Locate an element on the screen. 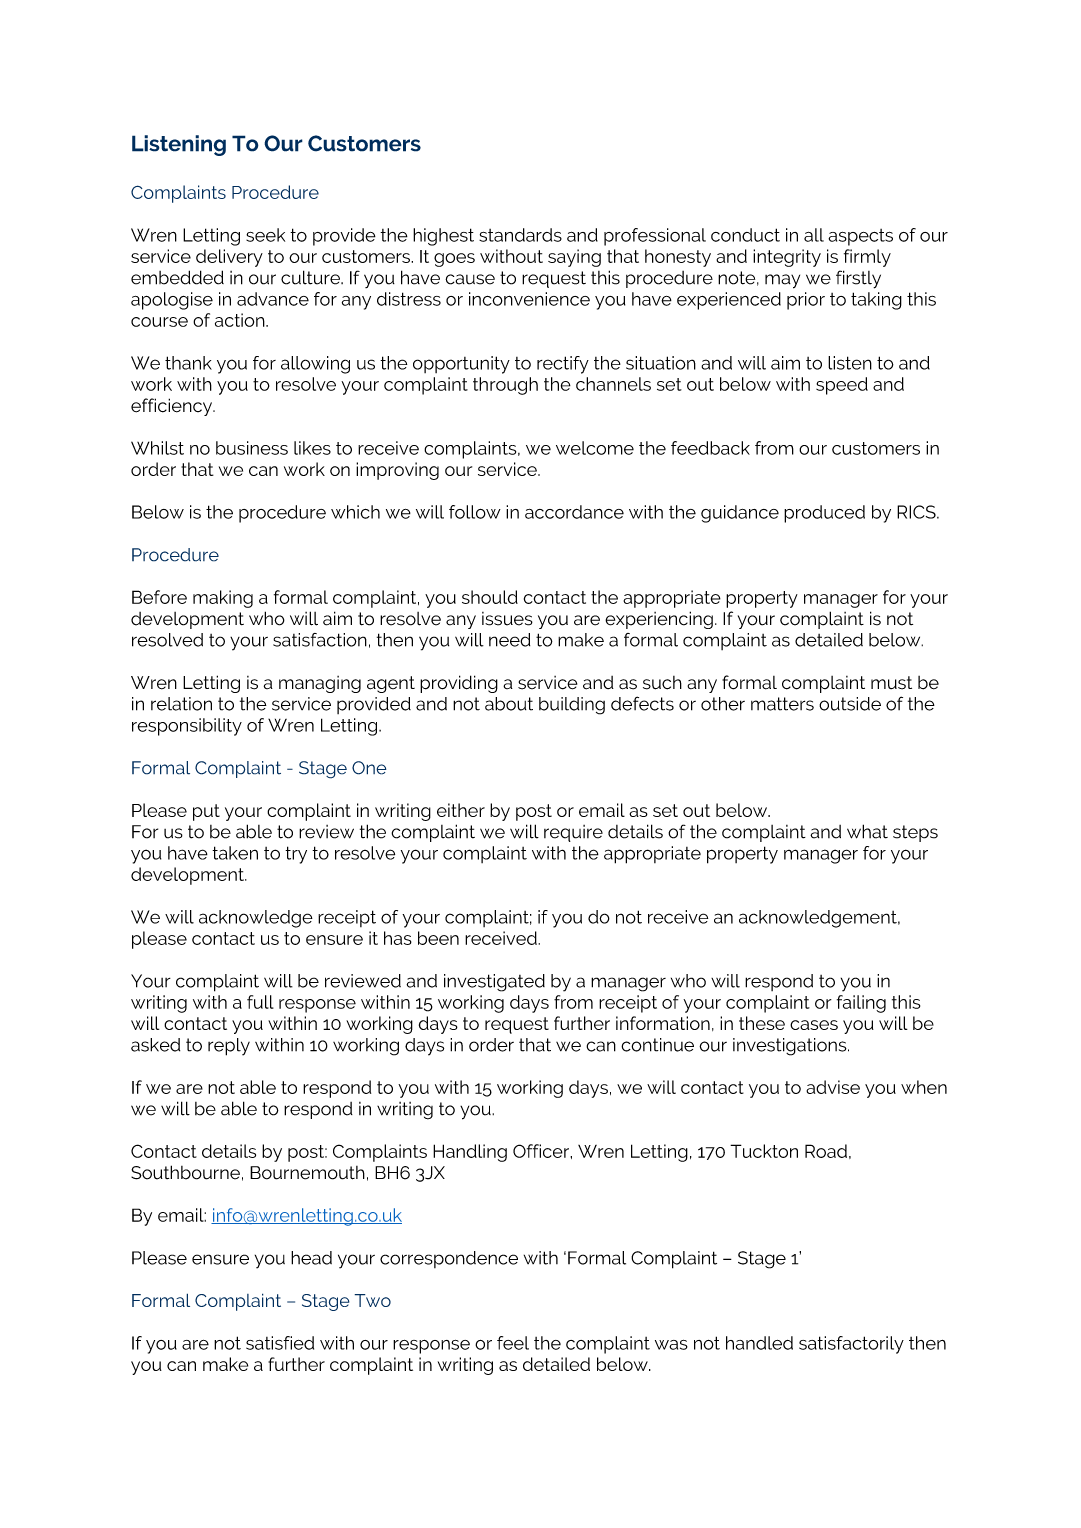 Image resolution: width=1081 pixels, height=1528 pixels. require is located at coordinates (573, 833).
